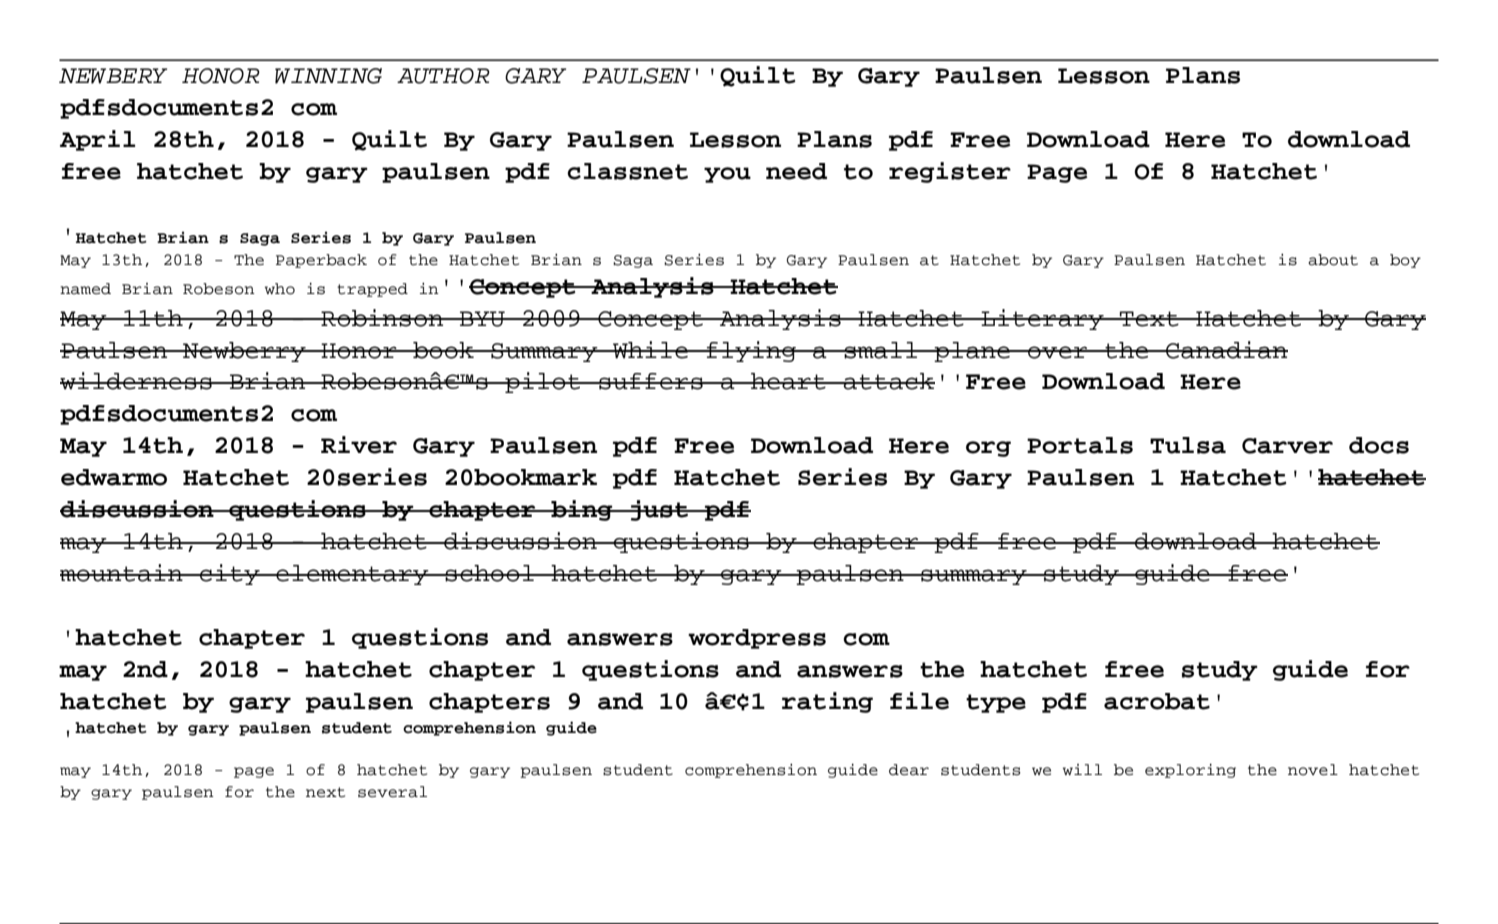  I want to click on next, so click(325, 792).
